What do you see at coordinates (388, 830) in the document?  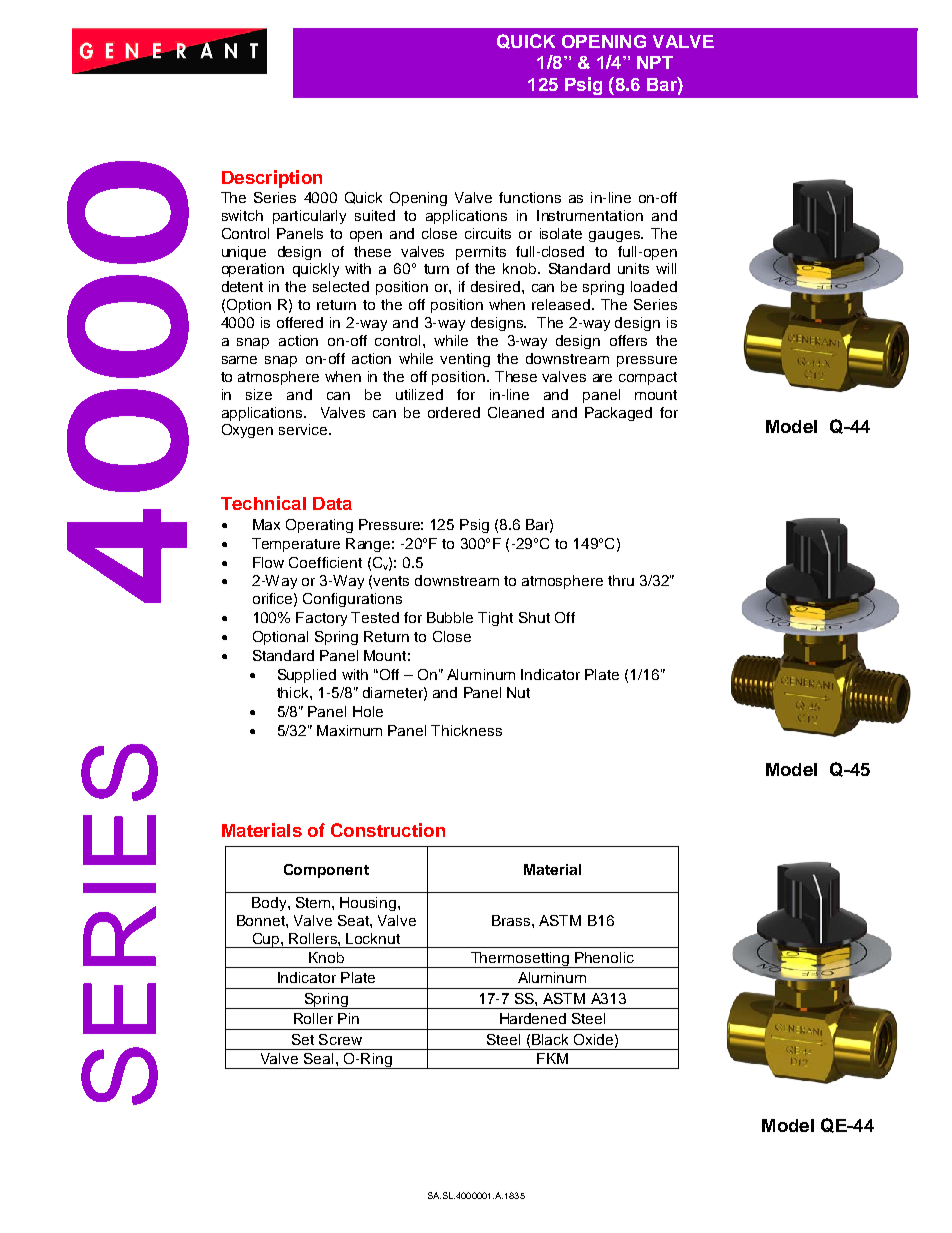 I see `Construction` at bounding box center [388, 830].
